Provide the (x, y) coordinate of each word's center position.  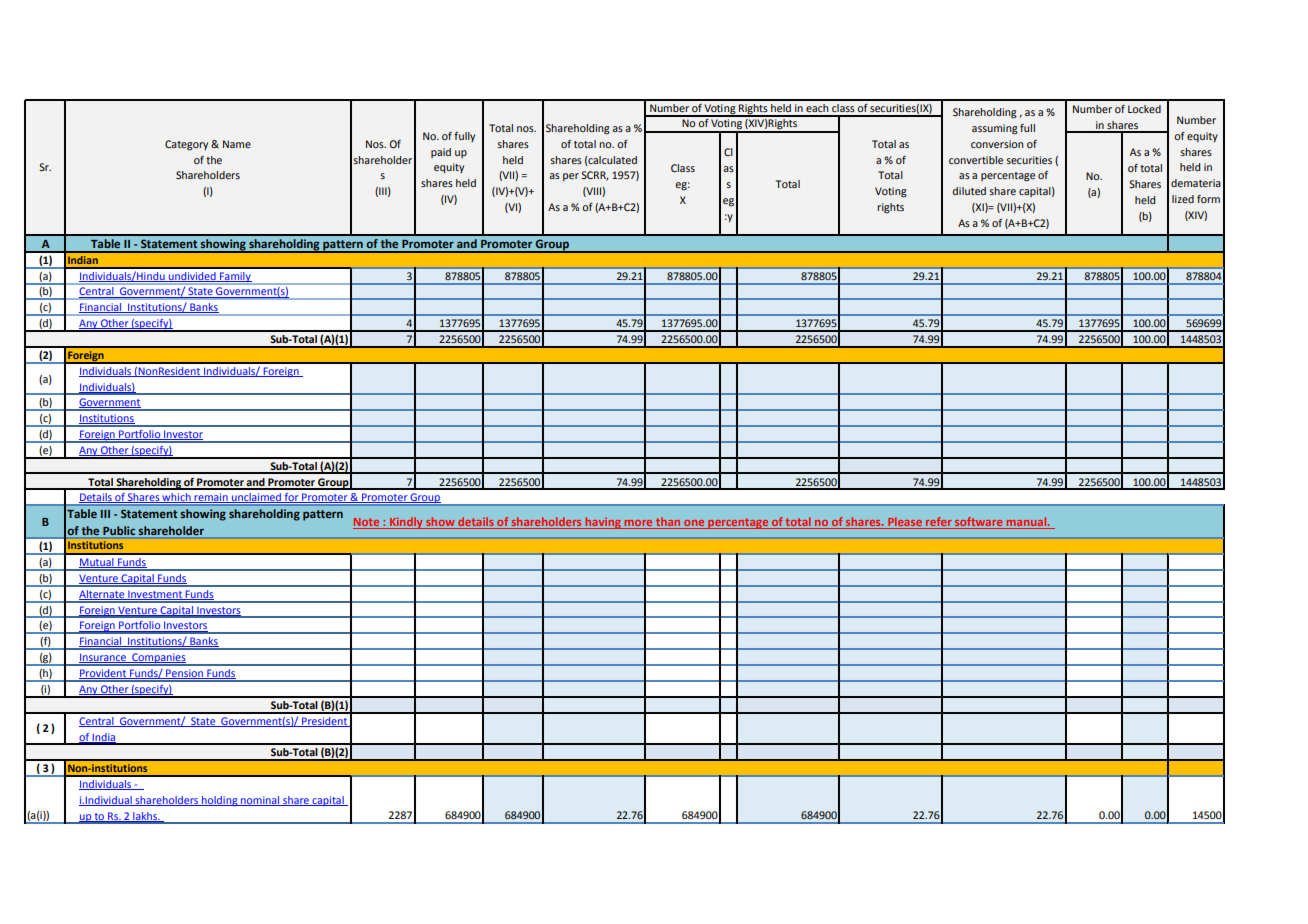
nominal (260, 801)
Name (237, 144)
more (639, 524)
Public (119, 530)
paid (441, 153)
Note (367, 523)
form (1208, 199)
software (979, 523)
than (668, 523)
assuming (995, 129)
